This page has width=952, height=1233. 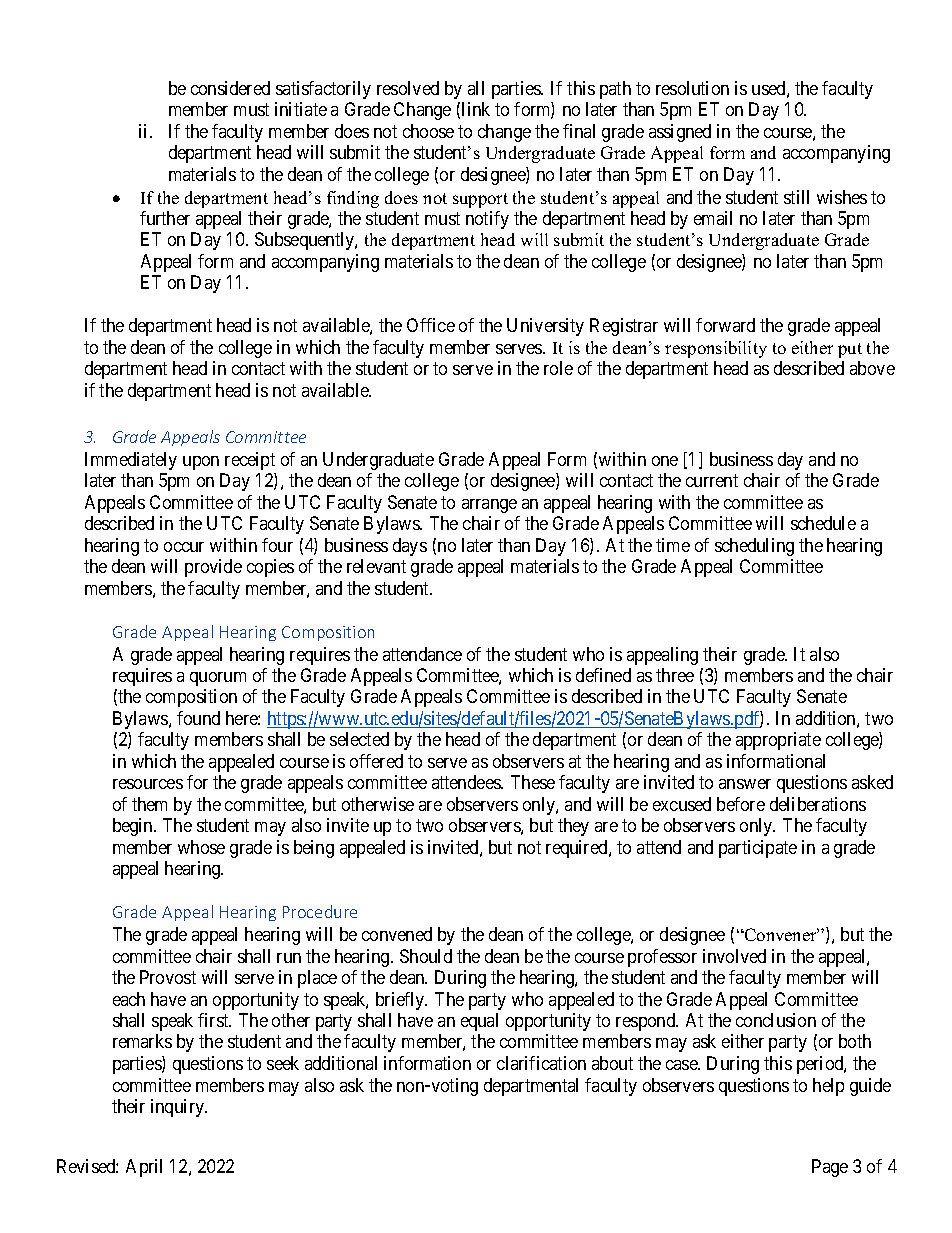 What do you see at coordinates (603, 675) in the page?
I see `defined` at bounding box center [603, 675].
